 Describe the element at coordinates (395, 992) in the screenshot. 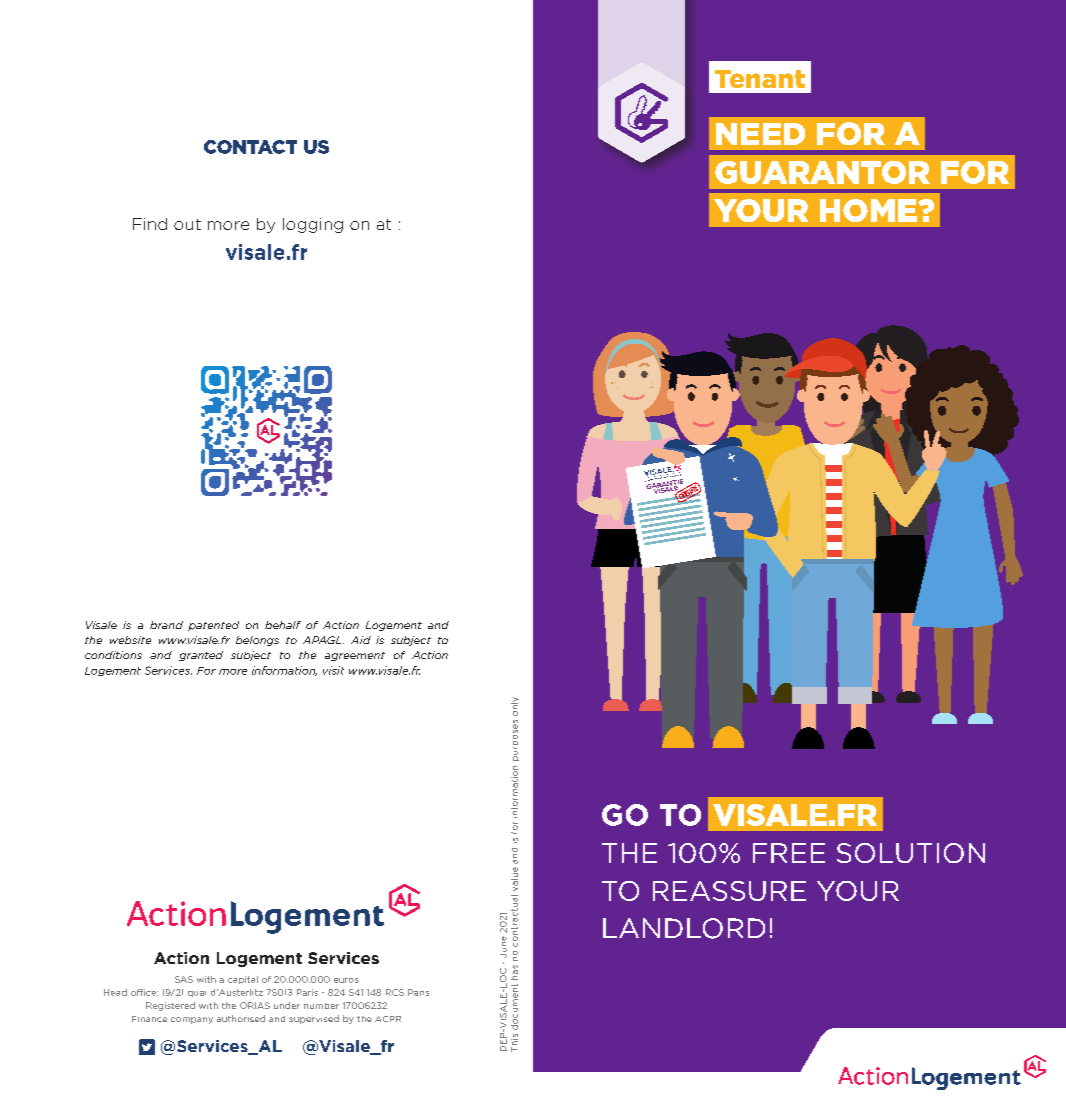

I see `RCS` at that location.
